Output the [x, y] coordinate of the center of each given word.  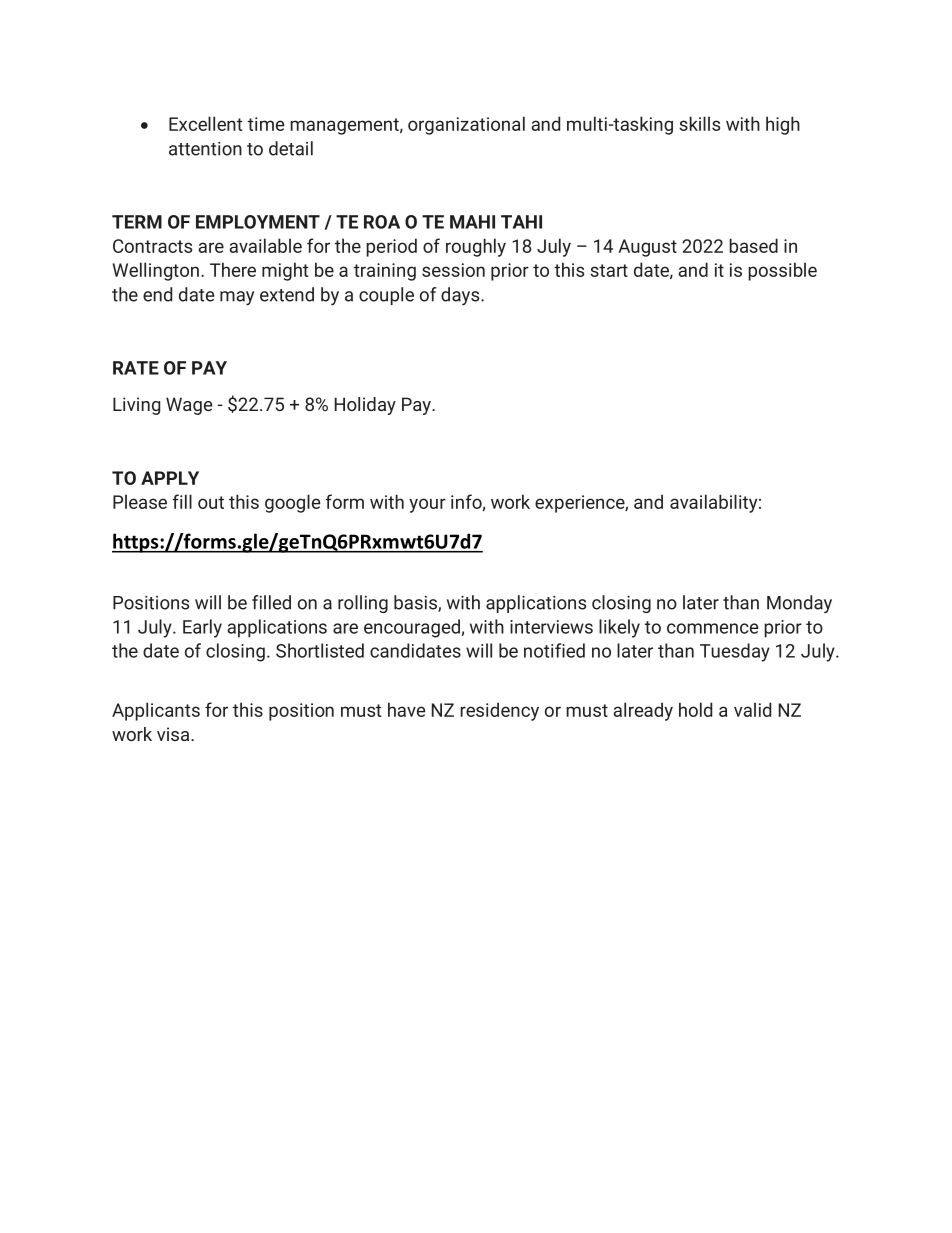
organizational [466, 125]
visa [174, 734]
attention [205, 149]
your [427, 505]
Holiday [365, 406]
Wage [189, 406]
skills [699, 123]
